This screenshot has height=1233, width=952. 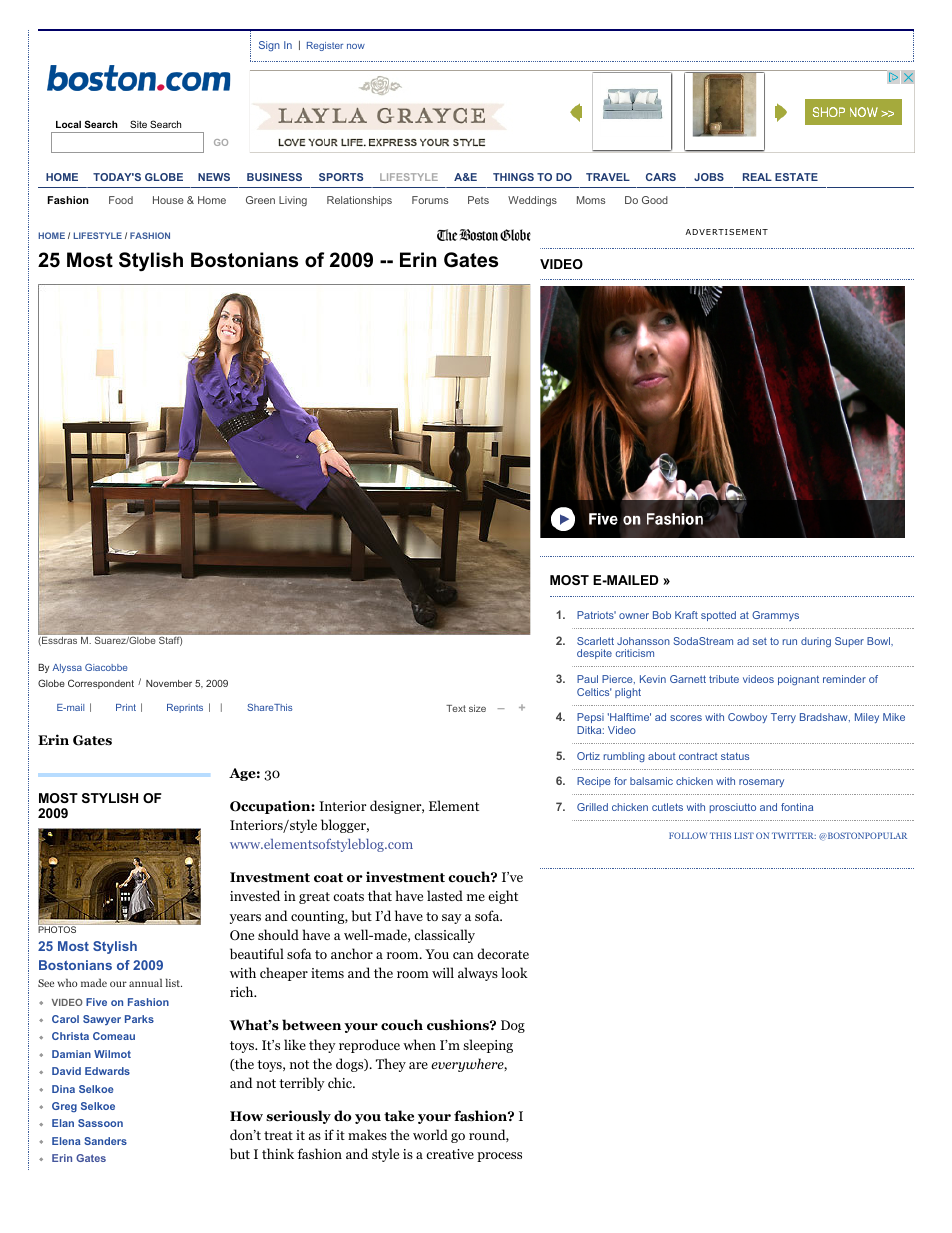 What do you see at coordinates (733, 808) in the screenshot?
I see `prosciutto` at bounding box center [733, 808].
